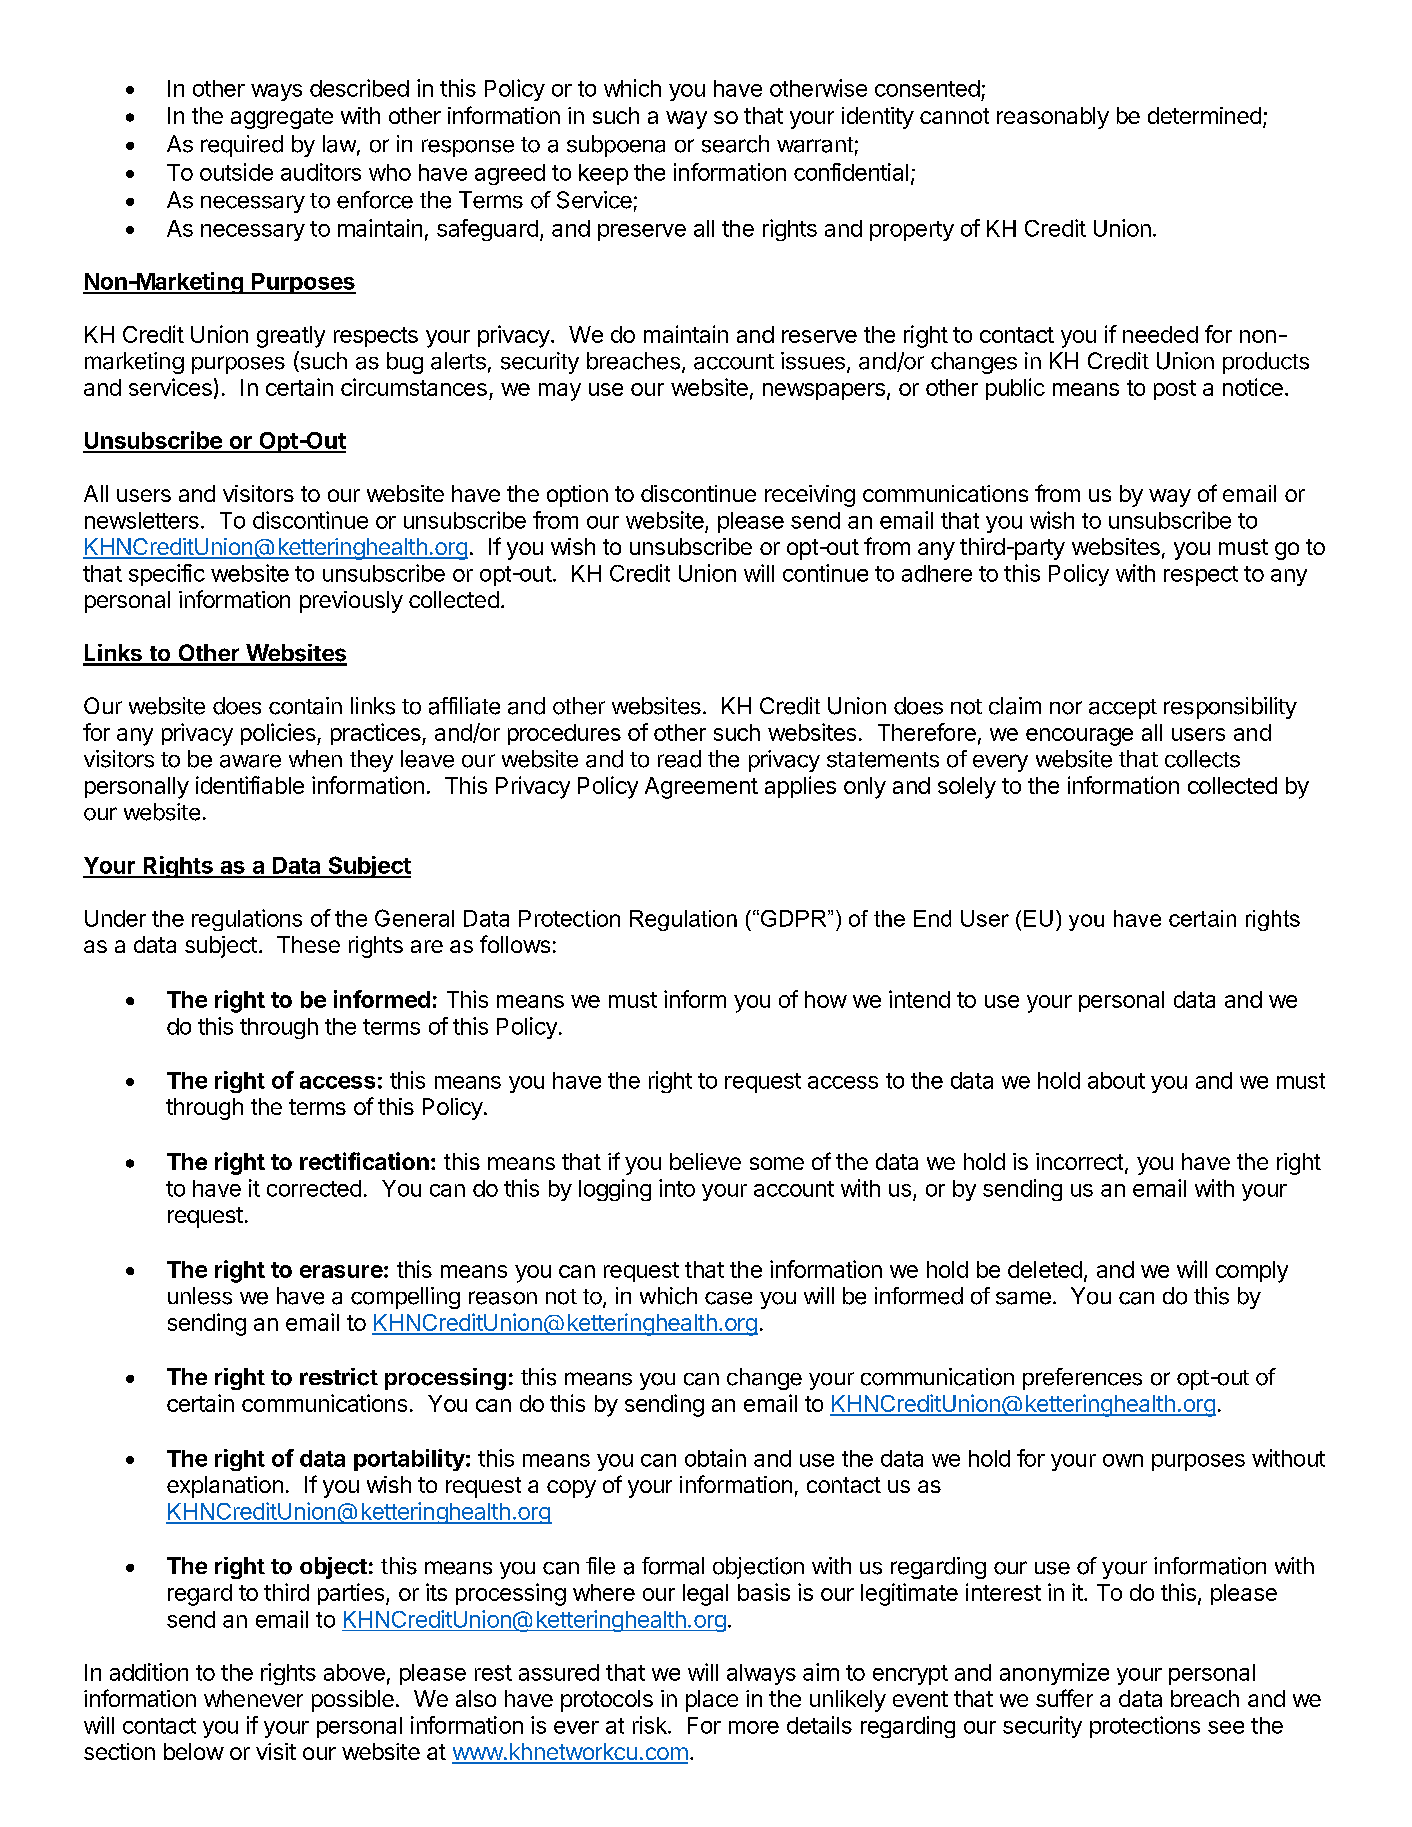  What do you see at coordinates (1204, 115) in the screenshot?
I see `determined` at bounding box center [1204, 115].
